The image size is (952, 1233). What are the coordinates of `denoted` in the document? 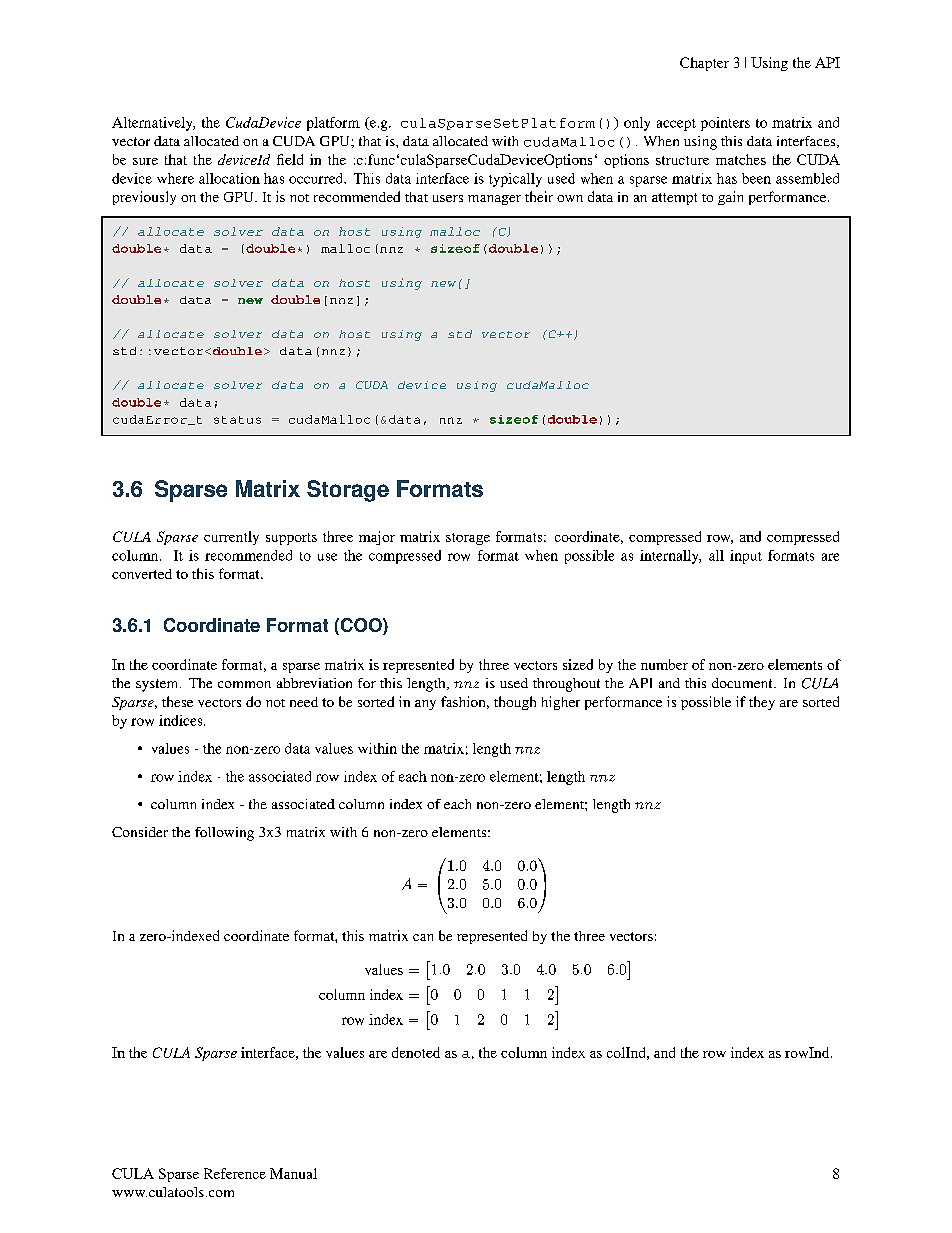 It's located at (416, 1052).
